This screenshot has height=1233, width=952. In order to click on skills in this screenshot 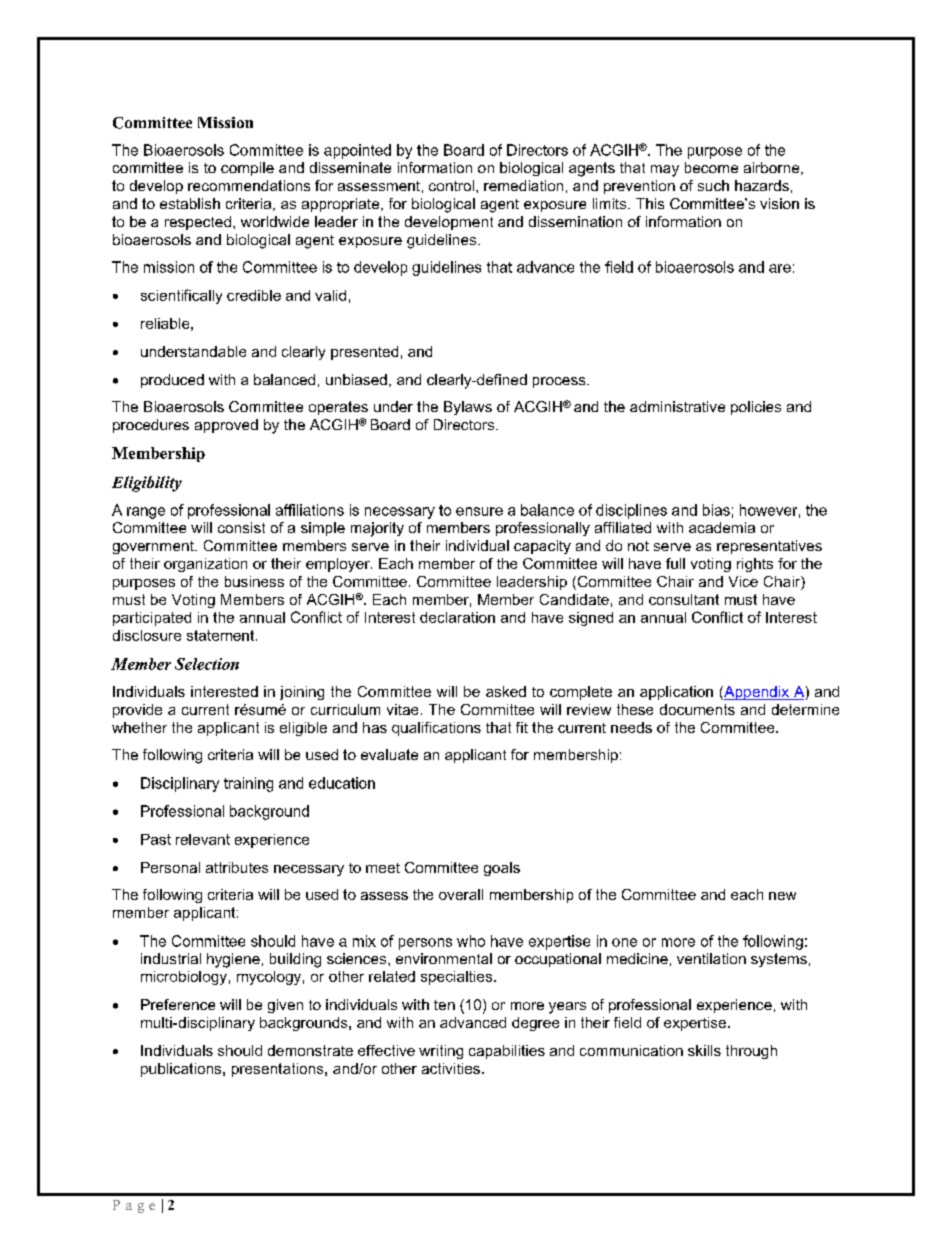, I will do `click(704, 1050)`.
